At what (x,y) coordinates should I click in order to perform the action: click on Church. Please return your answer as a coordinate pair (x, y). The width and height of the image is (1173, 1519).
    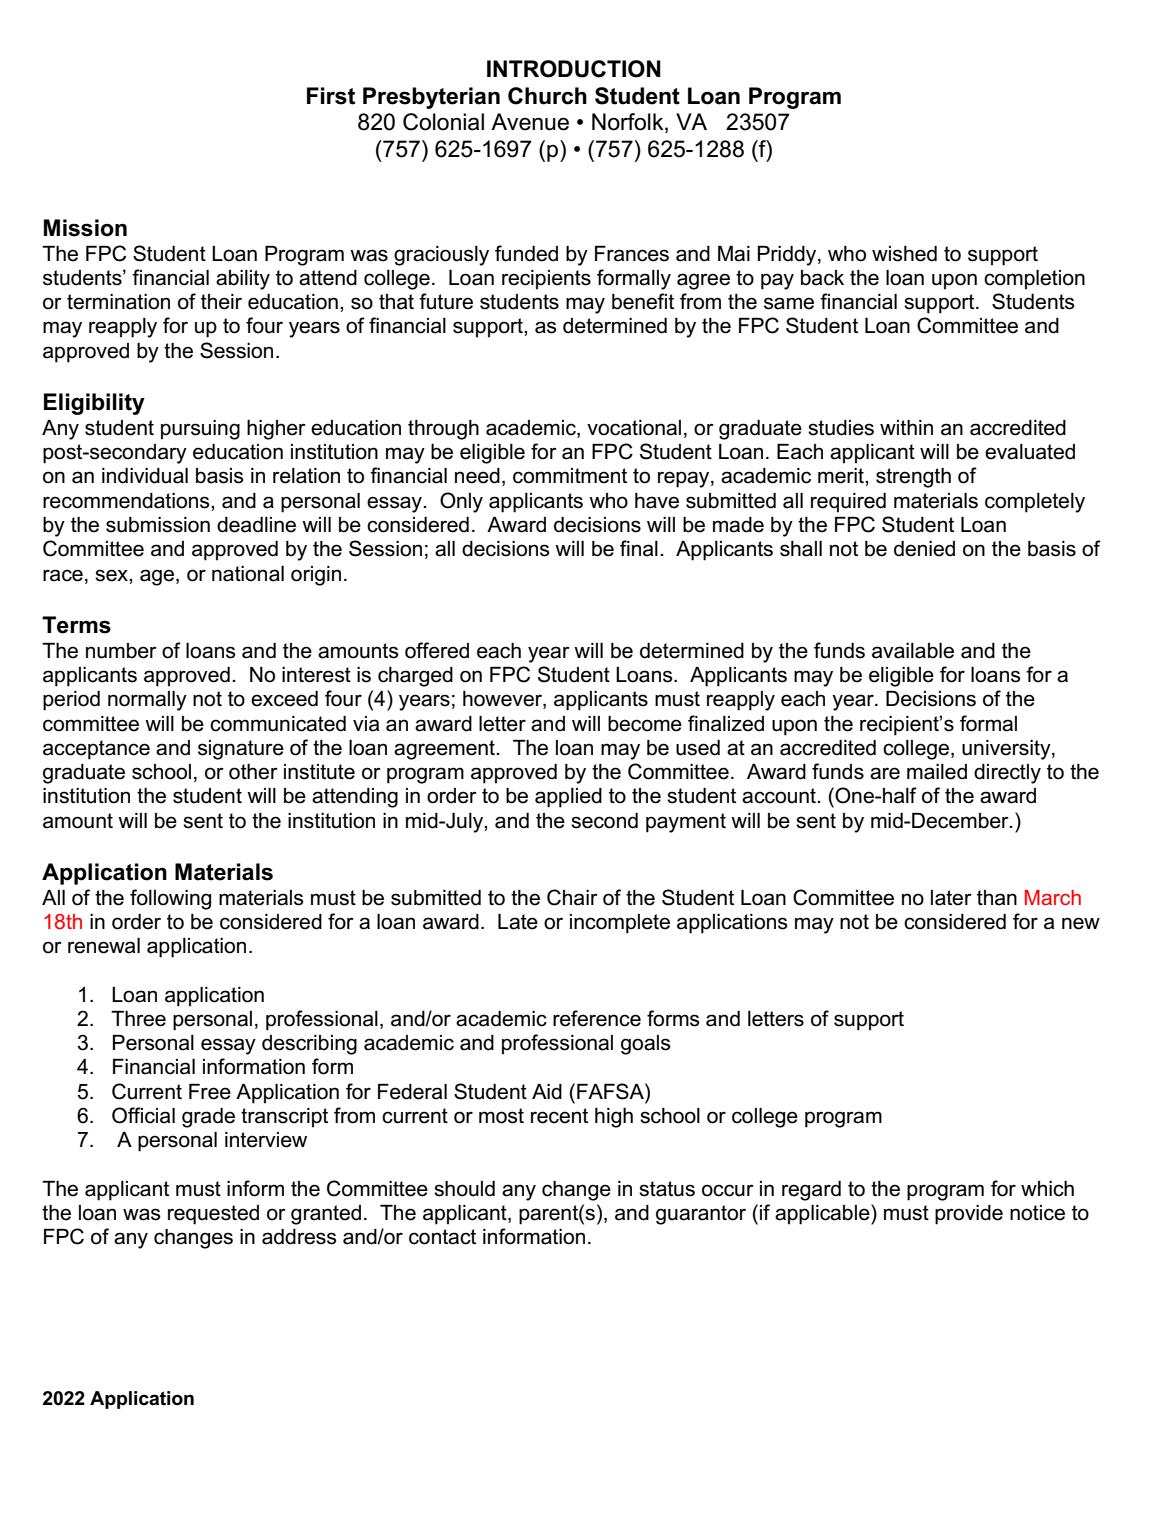
    Looking at the image, I should click on (547, 96).
